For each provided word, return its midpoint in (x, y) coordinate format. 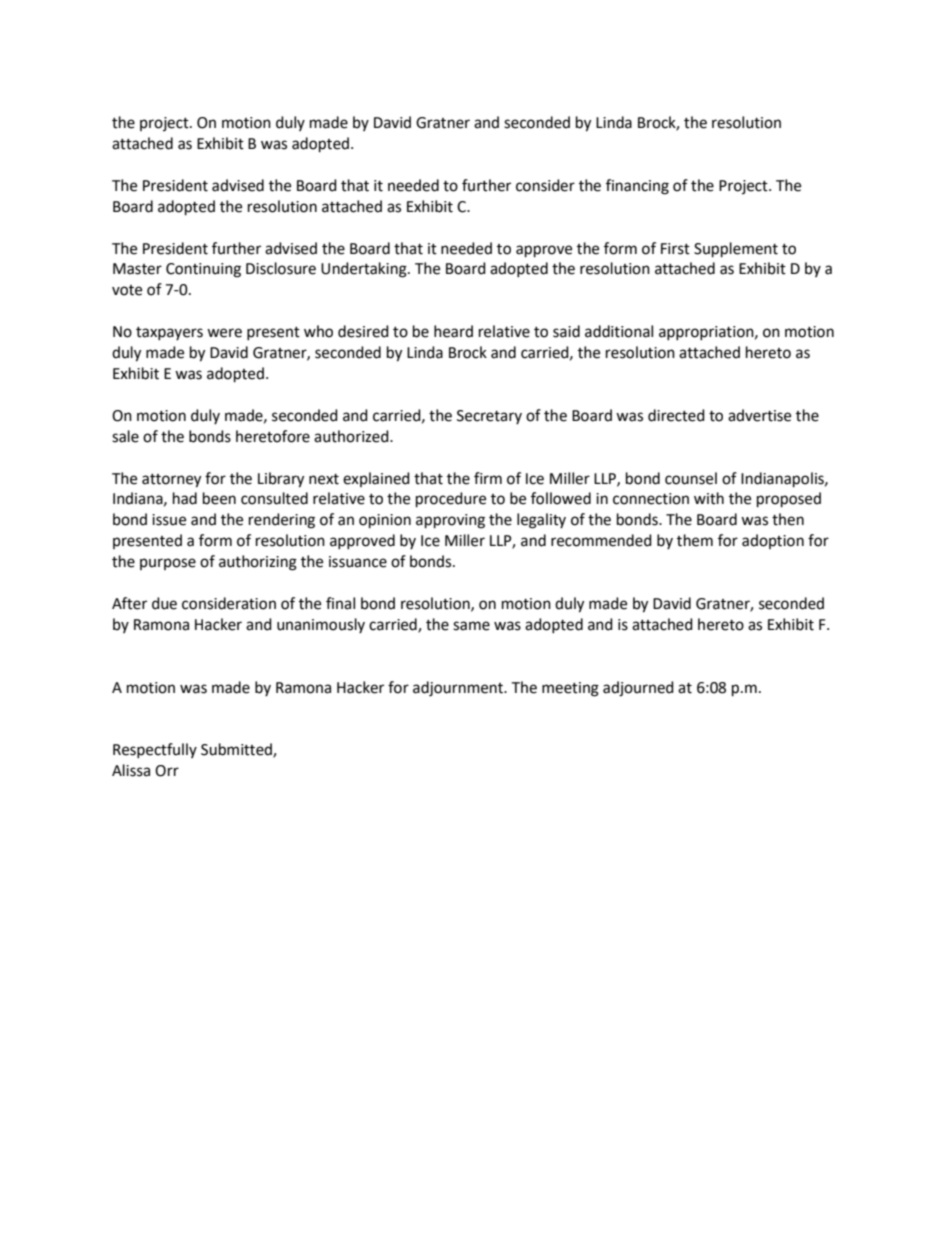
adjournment (459, 689)
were (224, 333)
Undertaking (365, 270)
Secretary (489, 417)
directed (676, 415)
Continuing (203, 270)
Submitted (237, 750)
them (695, 540)
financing (637, 187)
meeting (570, 689)
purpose (168, 564)
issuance (358, 562)
